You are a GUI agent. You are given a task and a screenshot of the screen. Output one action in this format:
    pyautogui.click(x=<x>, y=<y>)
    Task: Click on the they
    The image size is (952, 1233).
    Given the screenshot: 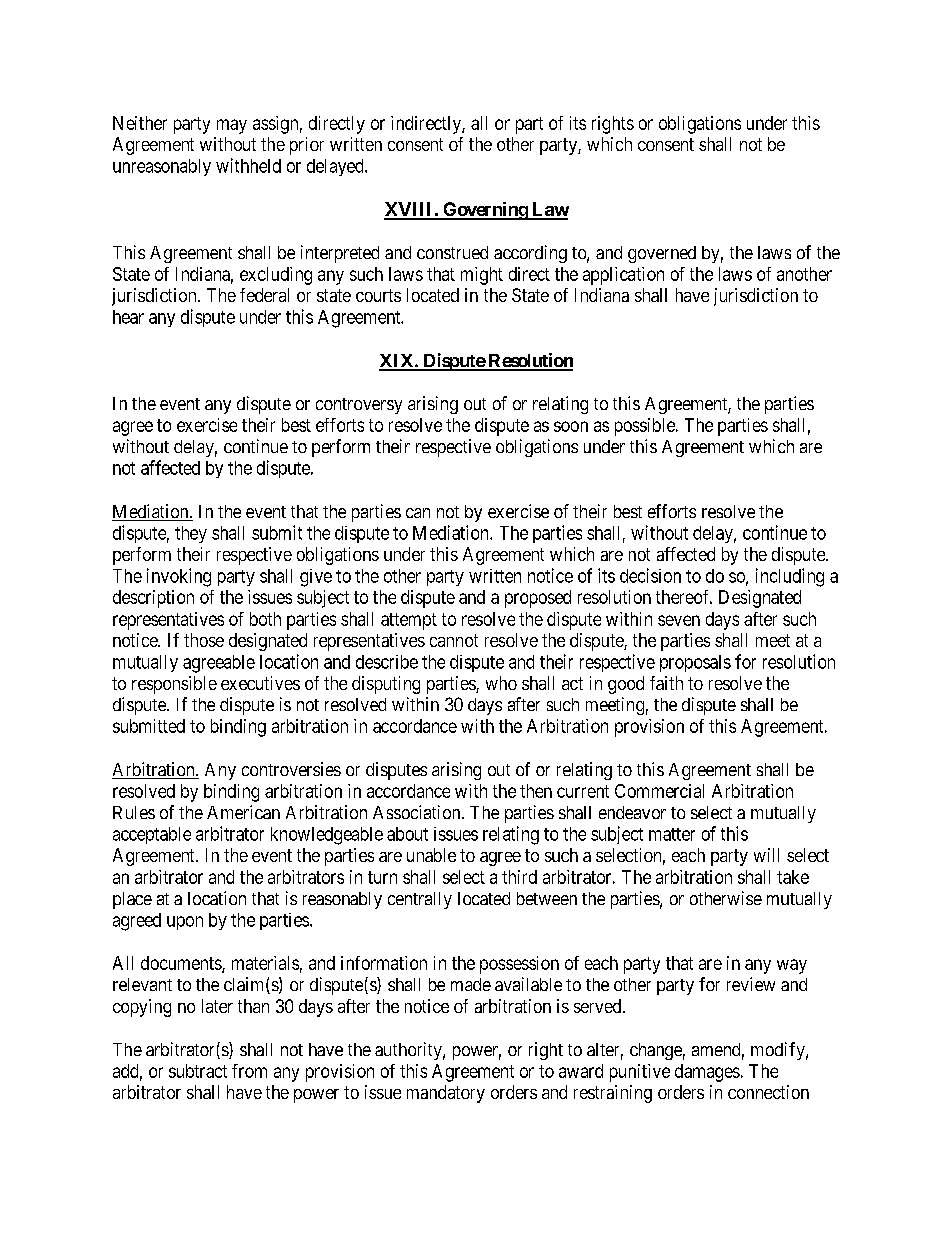 What is the action you would take?
    pyautogui.click(x=191, y=534)
